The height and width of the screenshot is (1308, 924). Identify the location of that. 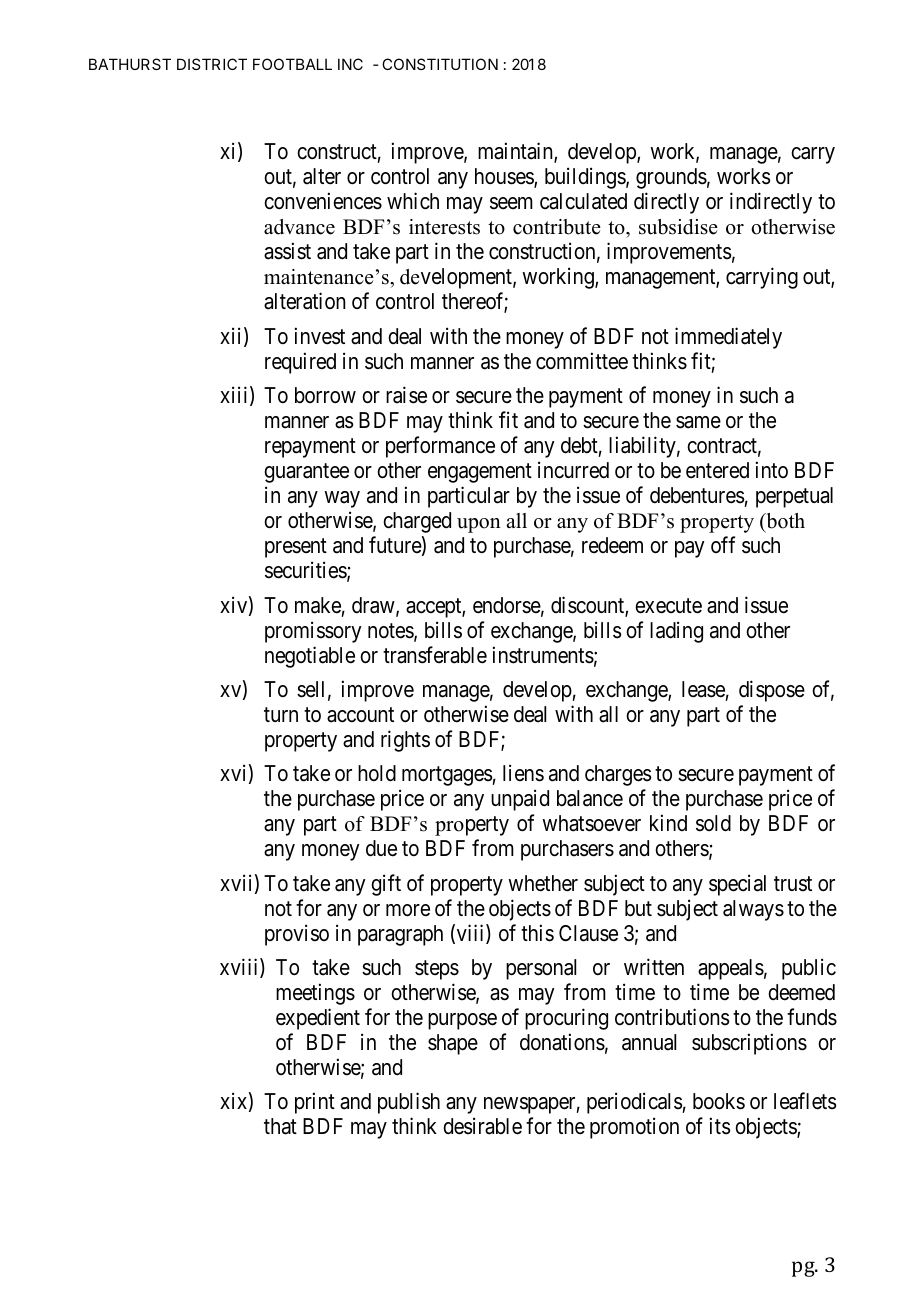
(280, 1126).
